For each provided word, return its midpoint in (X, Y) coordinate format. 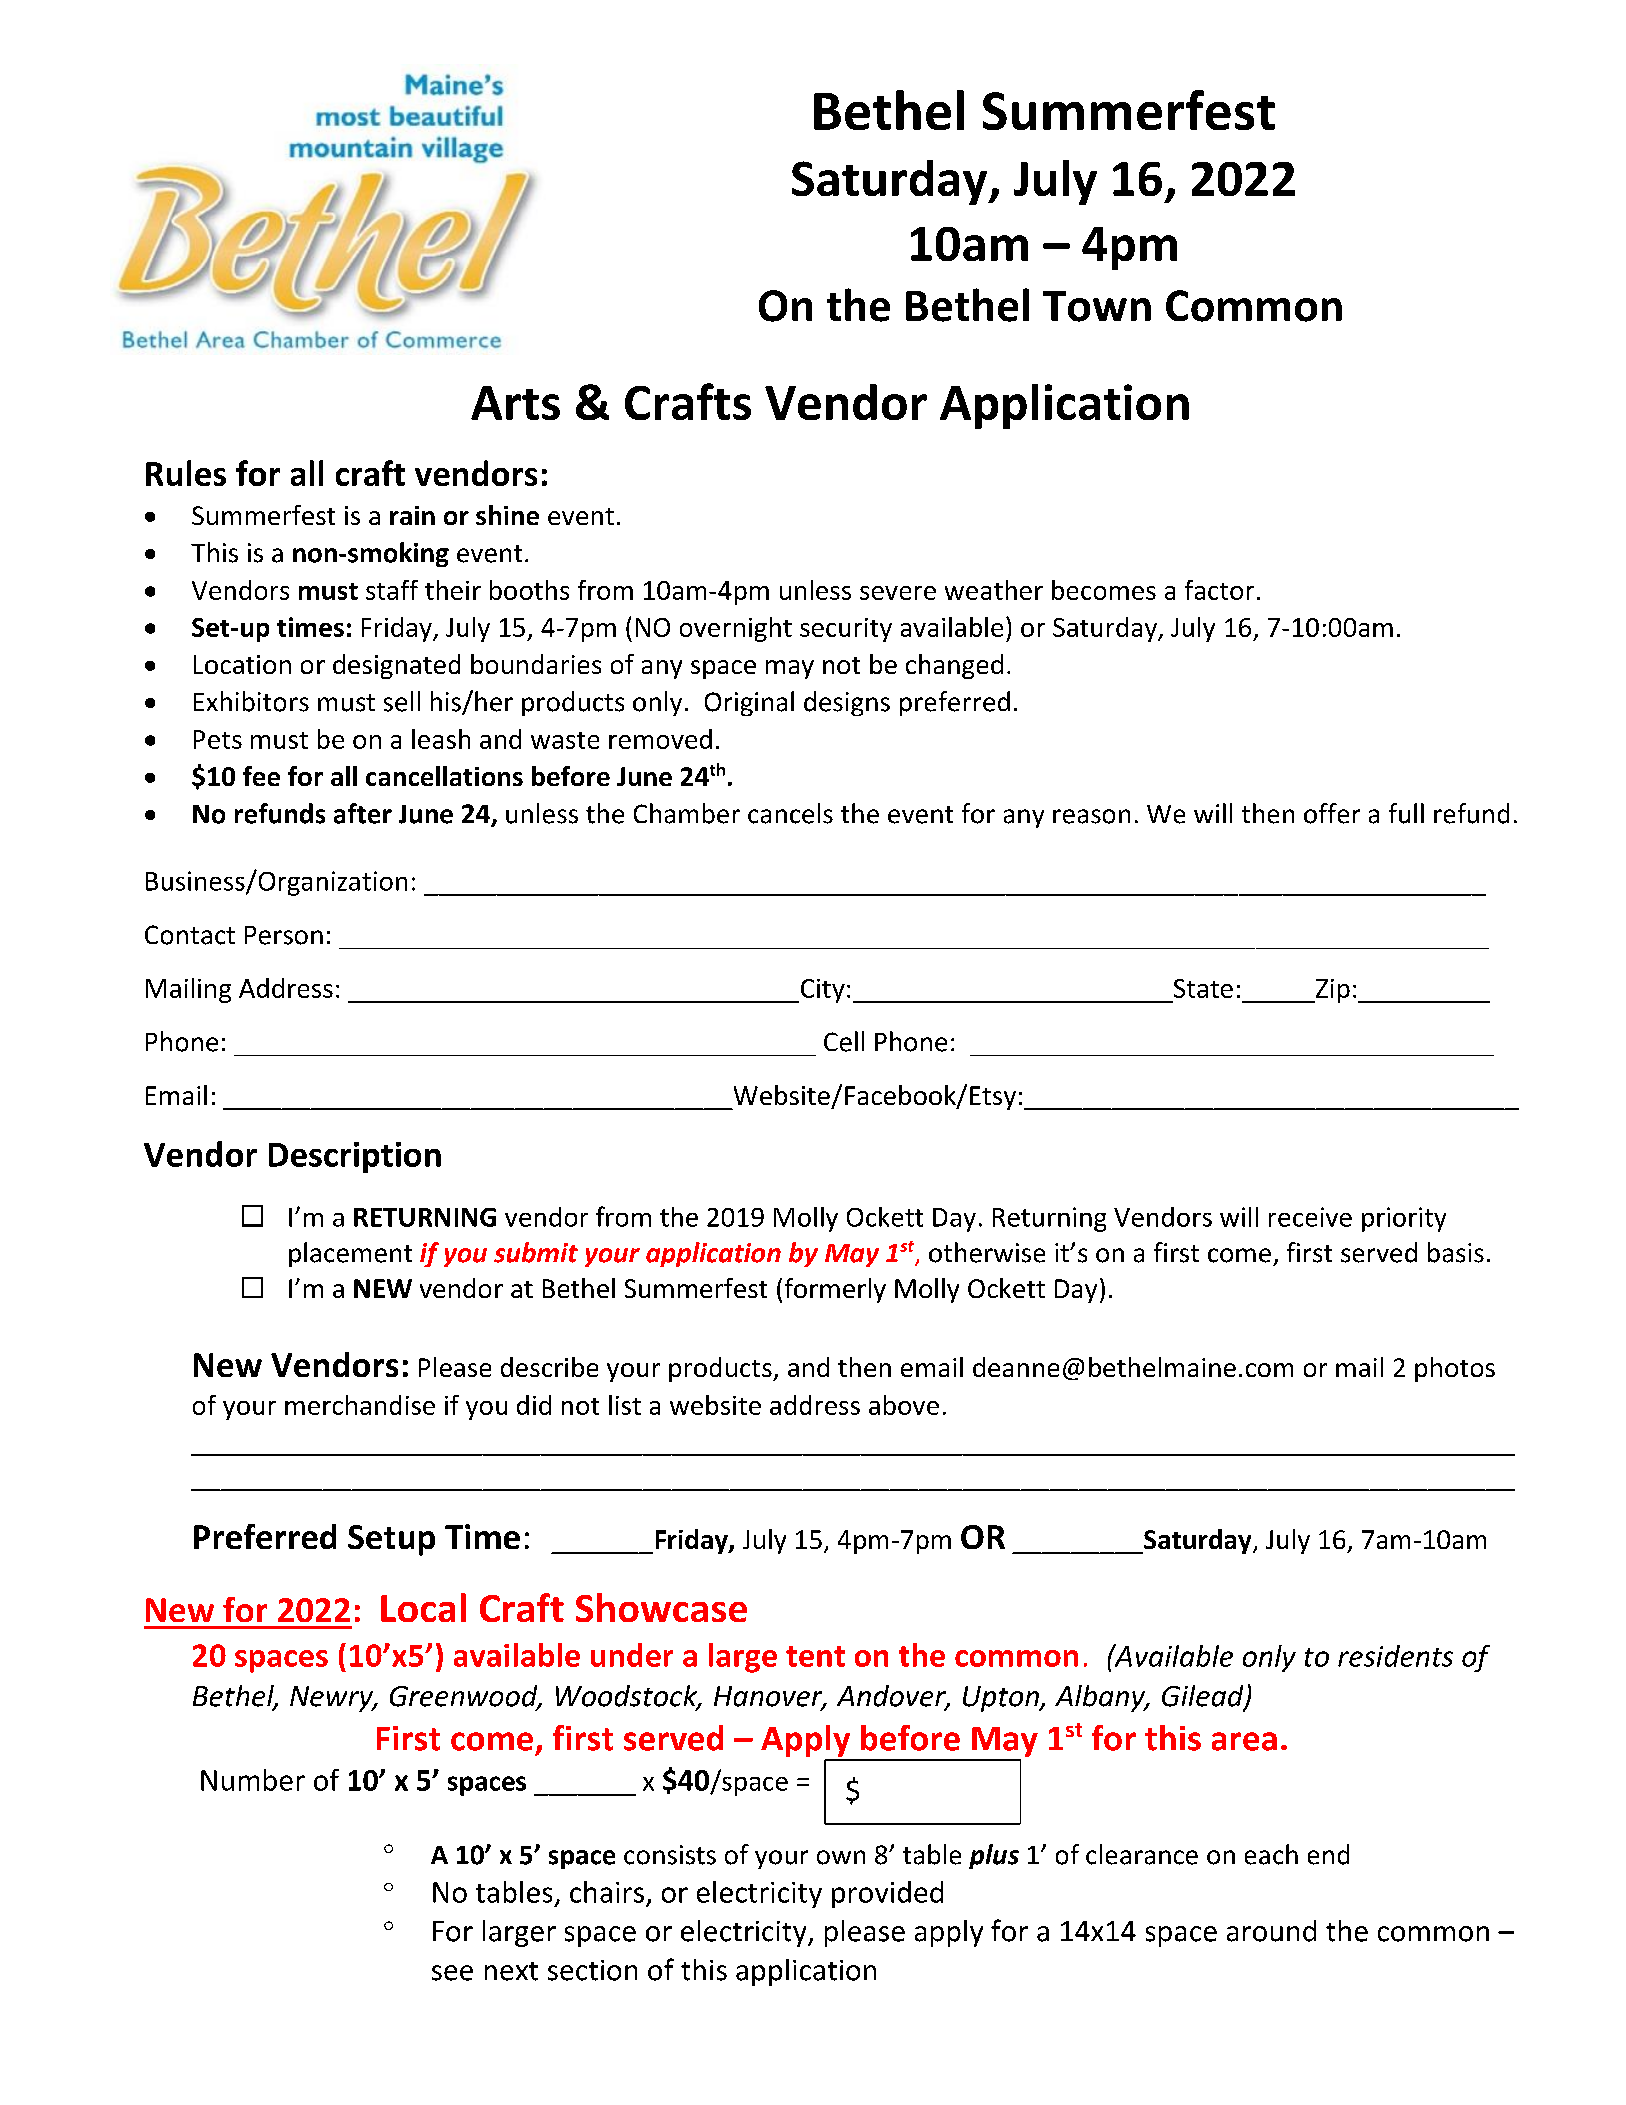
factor (1219, 590)
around (1271, 1931)
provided (887, 1894)
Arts (515, 403)
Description (355, 1157)
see (452, 1973)
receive (1310, 1217)
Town (1097, 306)
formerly (835, 1290)
